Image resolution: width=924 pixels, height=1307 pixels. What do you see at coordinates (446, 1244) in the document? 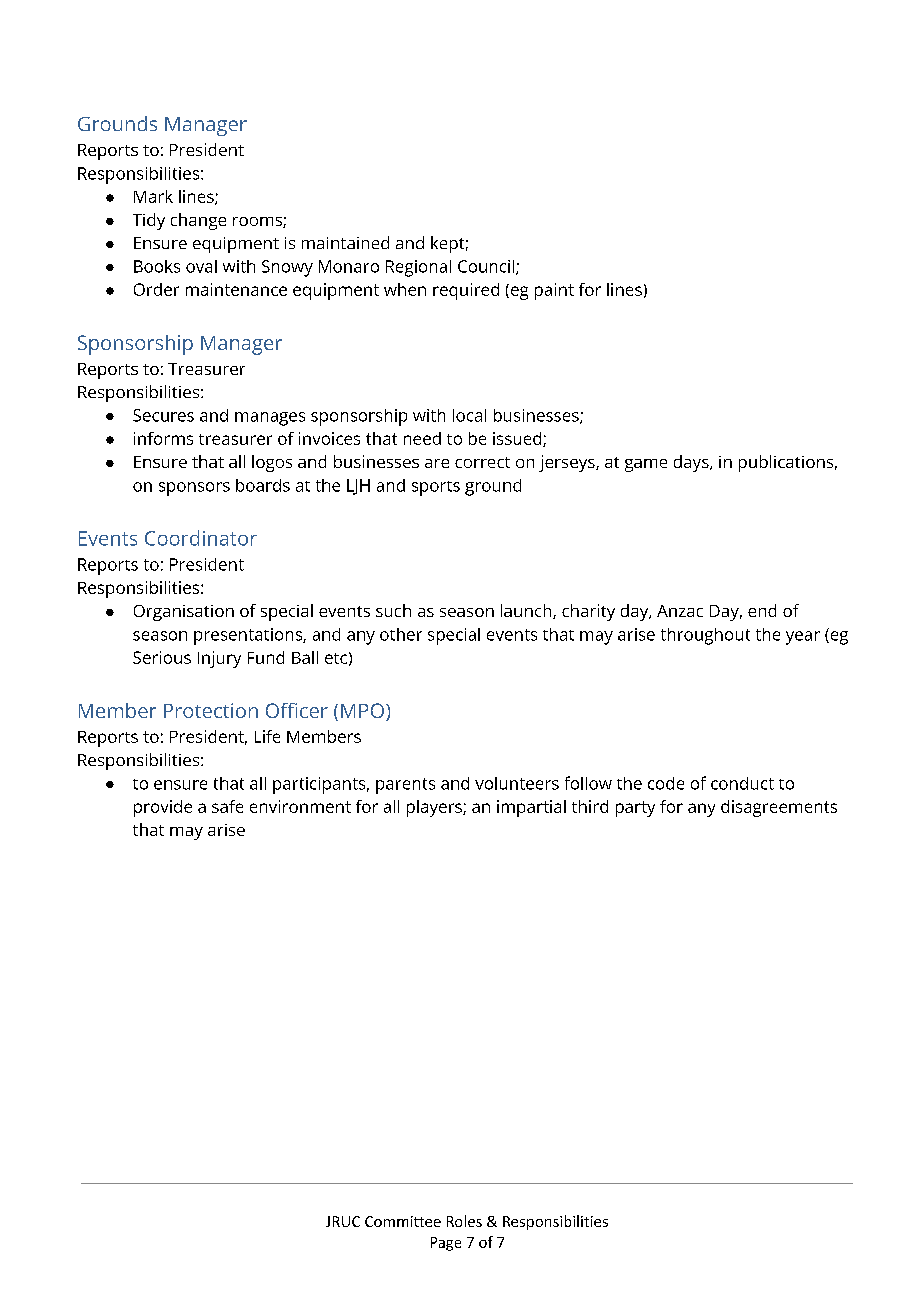
I see `Page` at bounding box center [446, 1244].
